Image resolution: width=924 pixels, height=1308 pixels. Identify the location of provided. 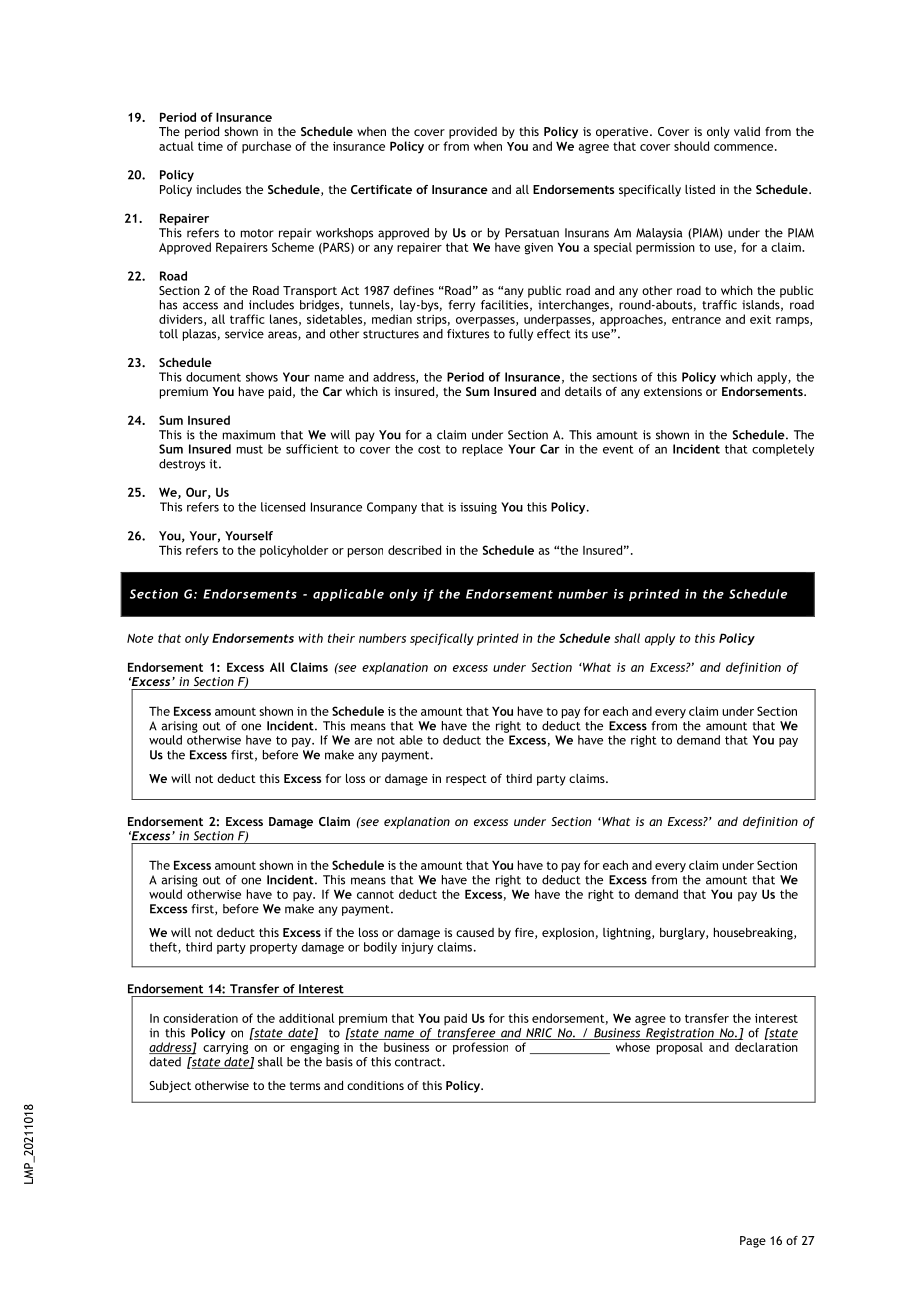
(473, 133).
